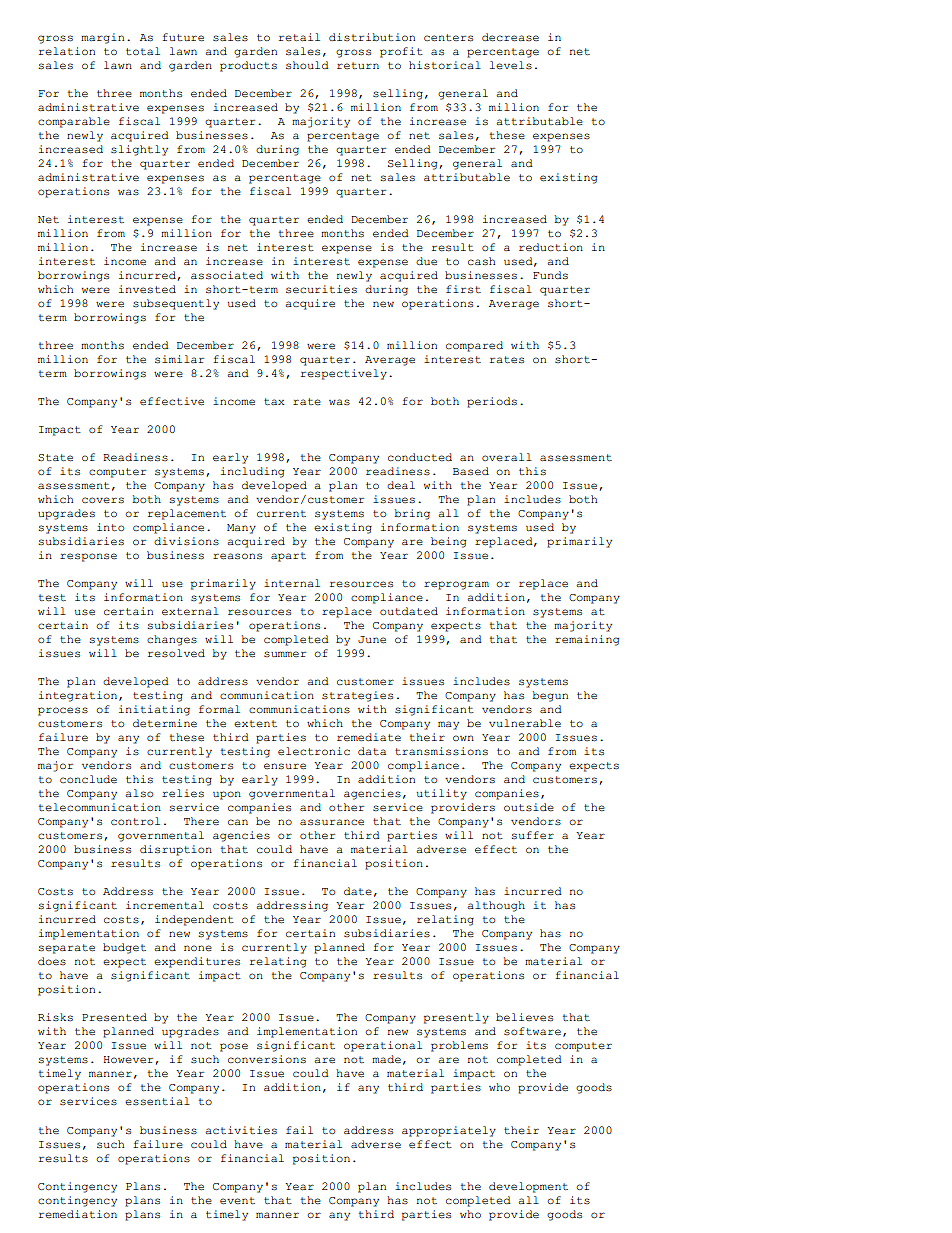 The width and height of the document is (952, 1233). What do you see at coordinates (143, 51) in the document?
I see `total` at bounding box center [143, 51].
